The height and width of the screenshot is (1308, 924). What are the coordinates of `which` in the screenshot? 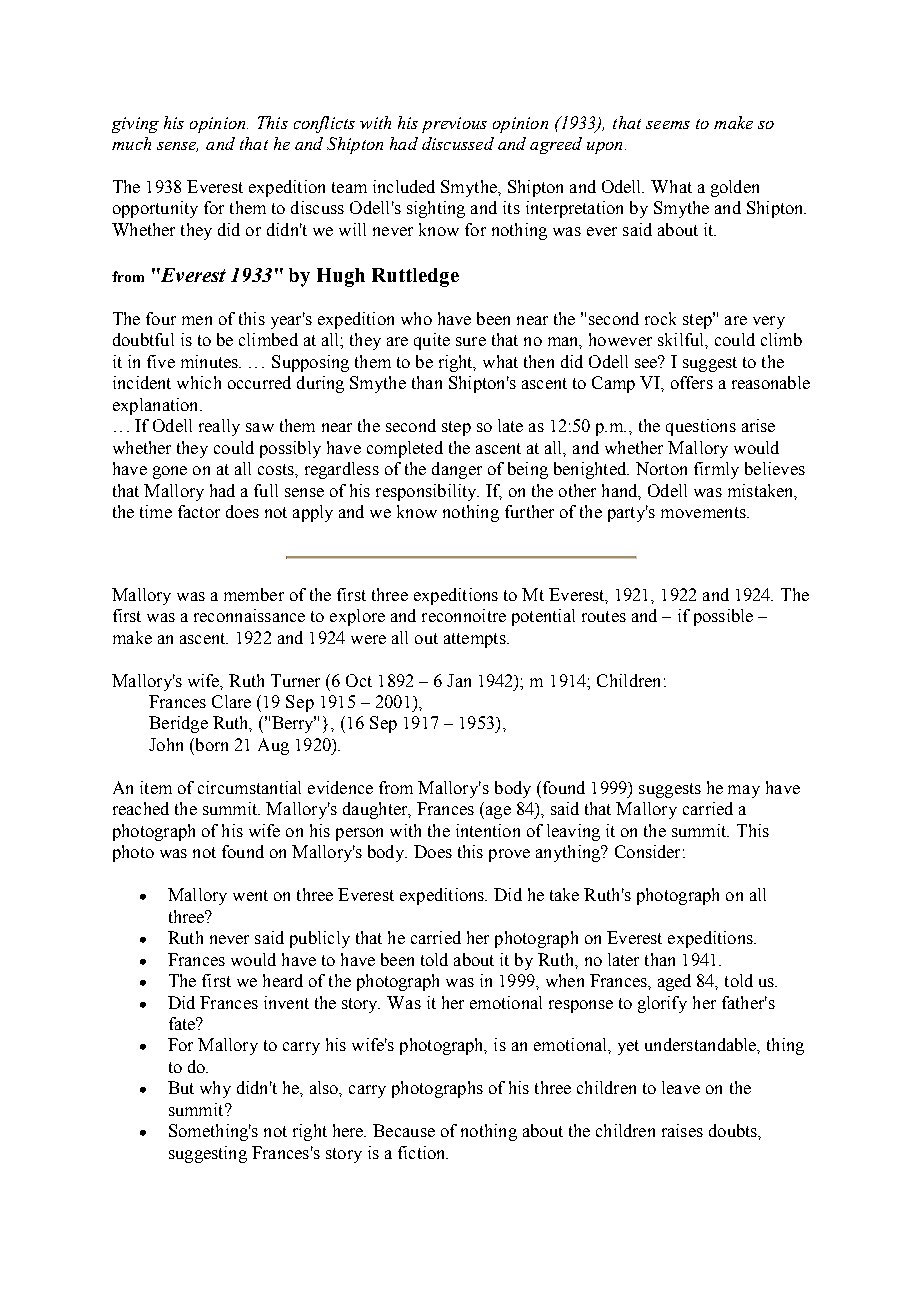 It's located at (199, 382).
